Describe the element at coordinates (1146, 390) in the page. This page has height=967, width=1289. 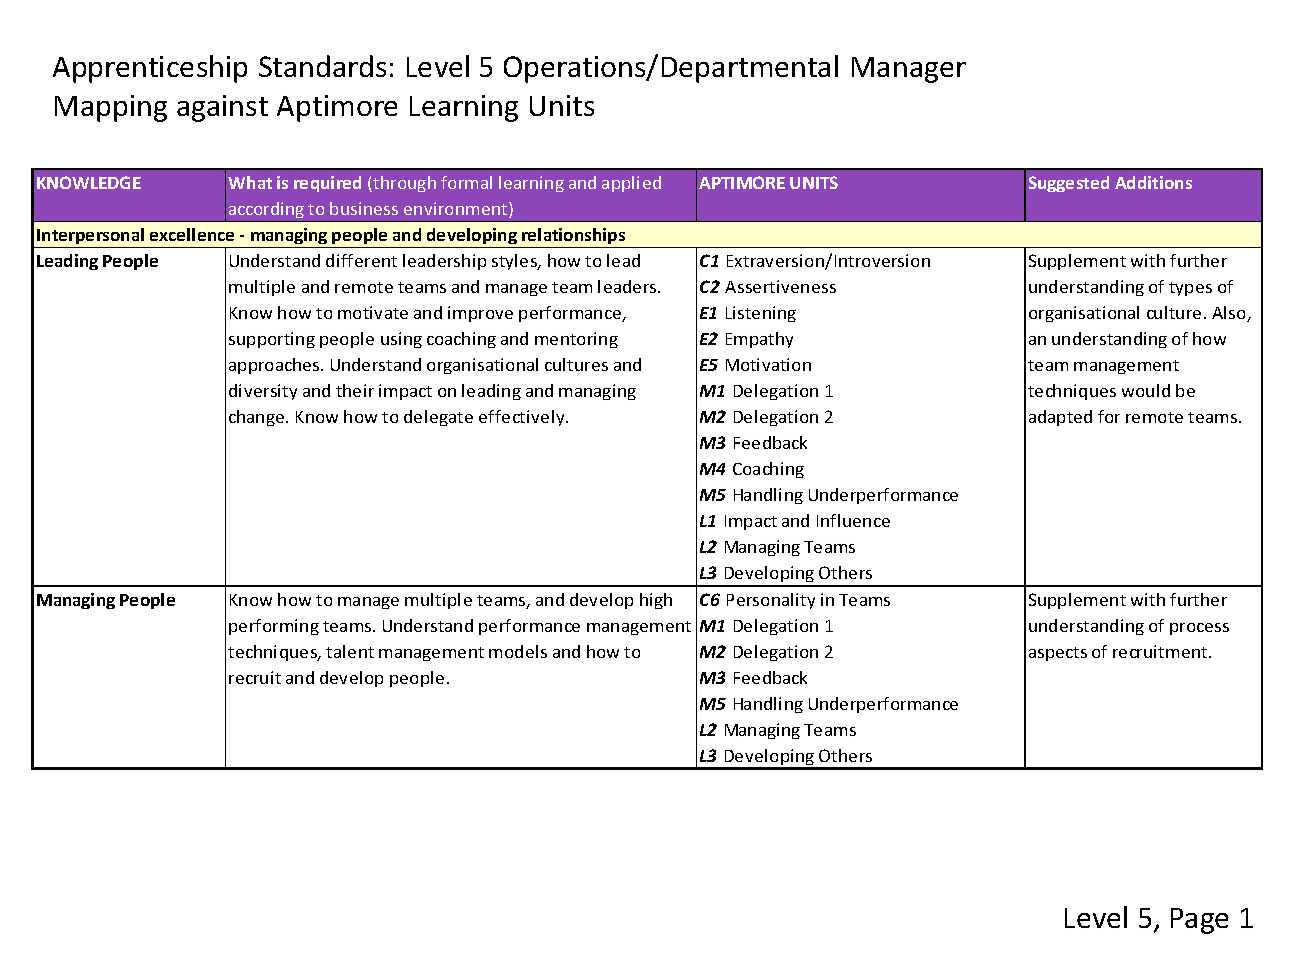
I see `would` at that location.
